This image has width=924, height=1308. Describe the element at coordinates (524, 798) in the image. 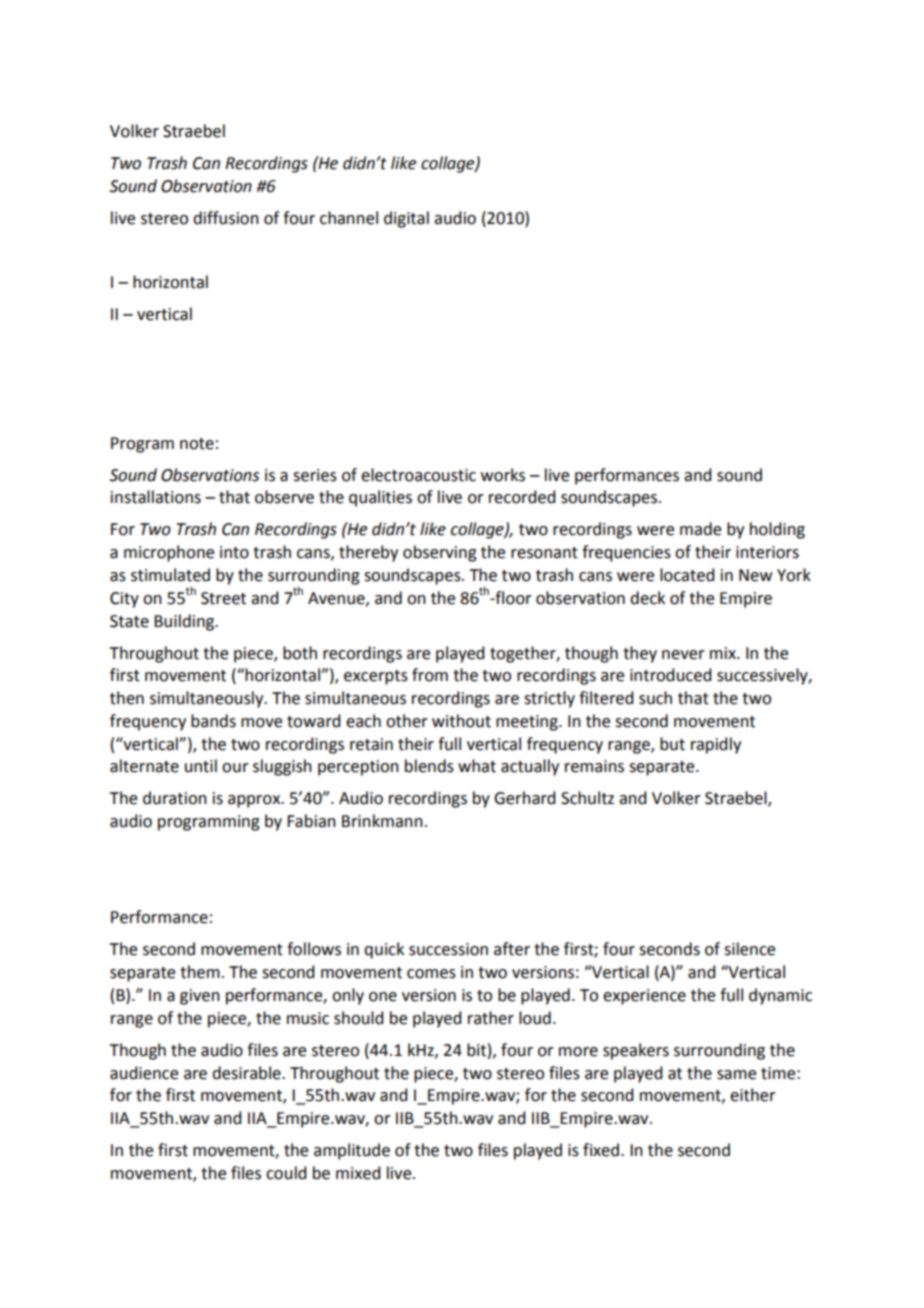

I see `Gerhard` at that location.
